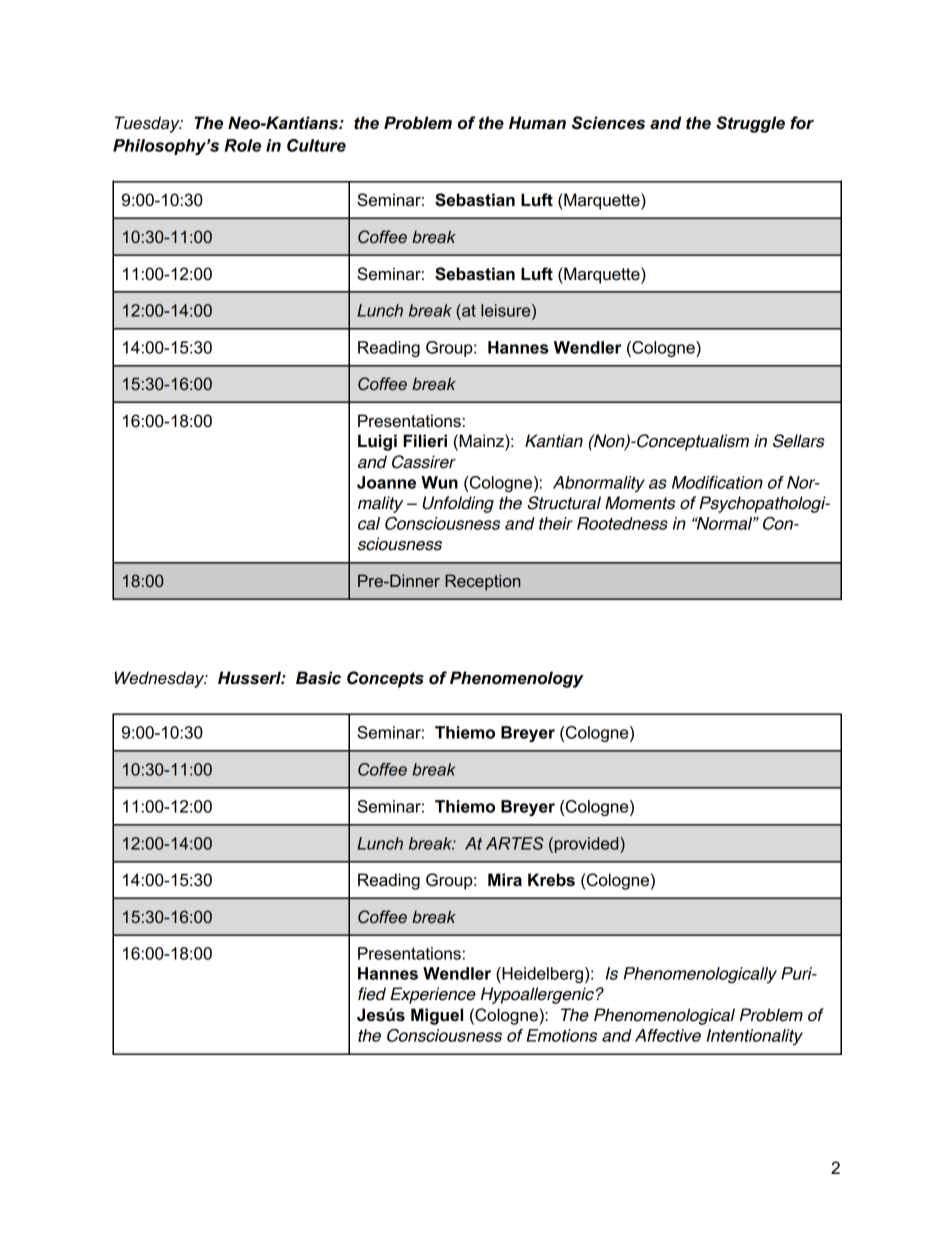  I want to click on Human, so click(537, 123).
